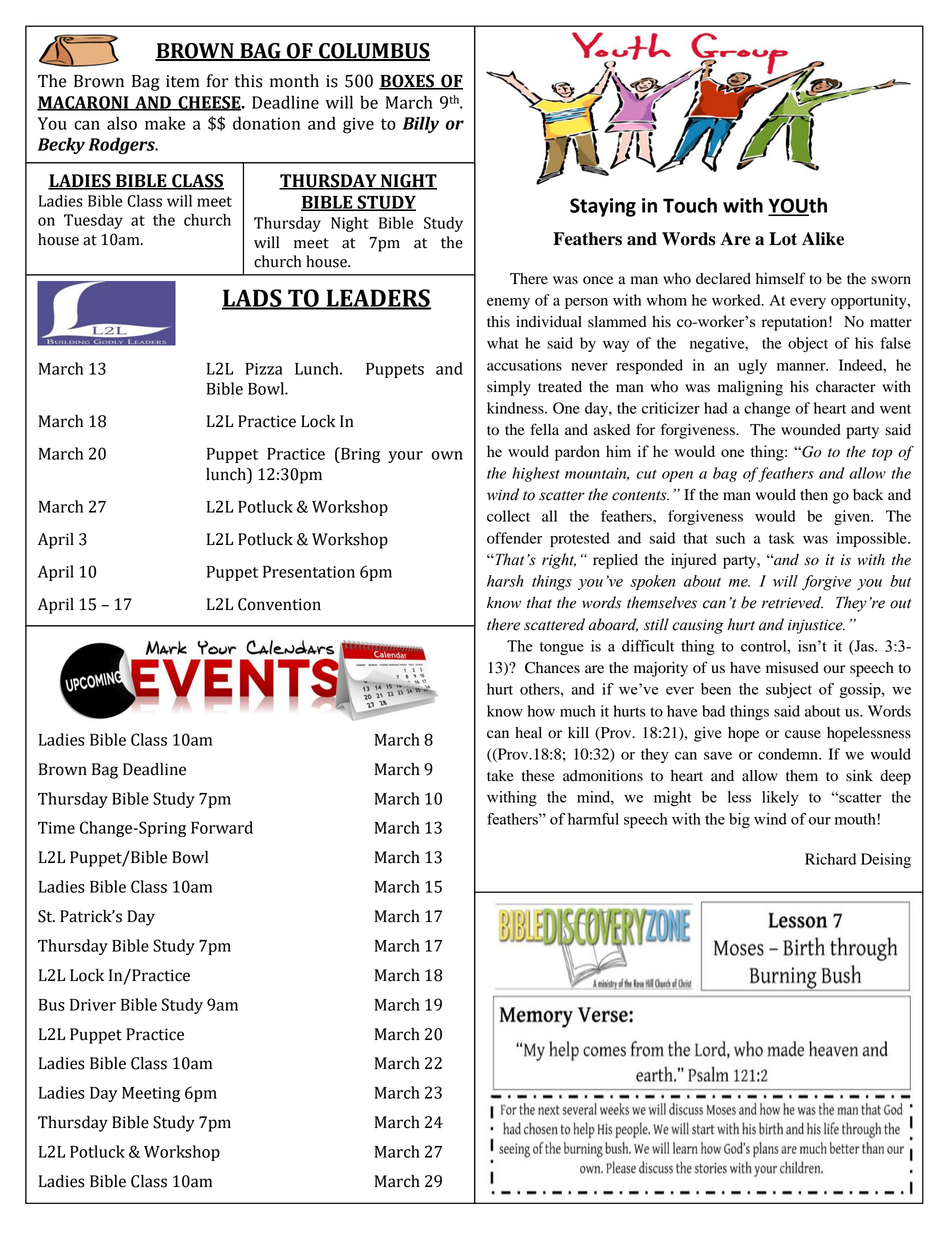 This screenshot has width=952, height=1233. Describe the element at coordinates (407, 82) in the screenshot. I see `BOXES` at that location.
